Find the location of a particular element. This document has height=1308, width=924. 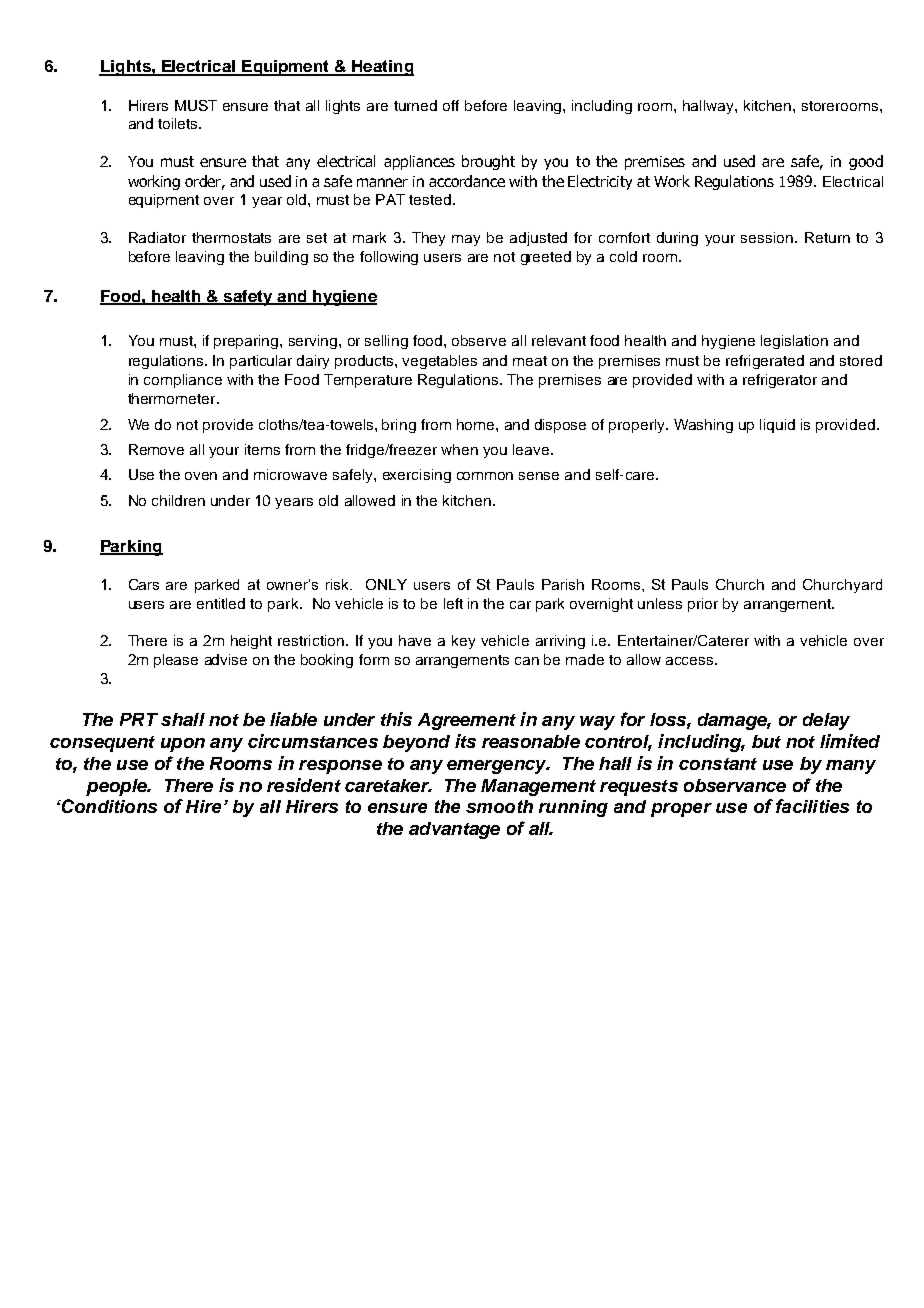

Conditions is located at coordinates (108, 806).
